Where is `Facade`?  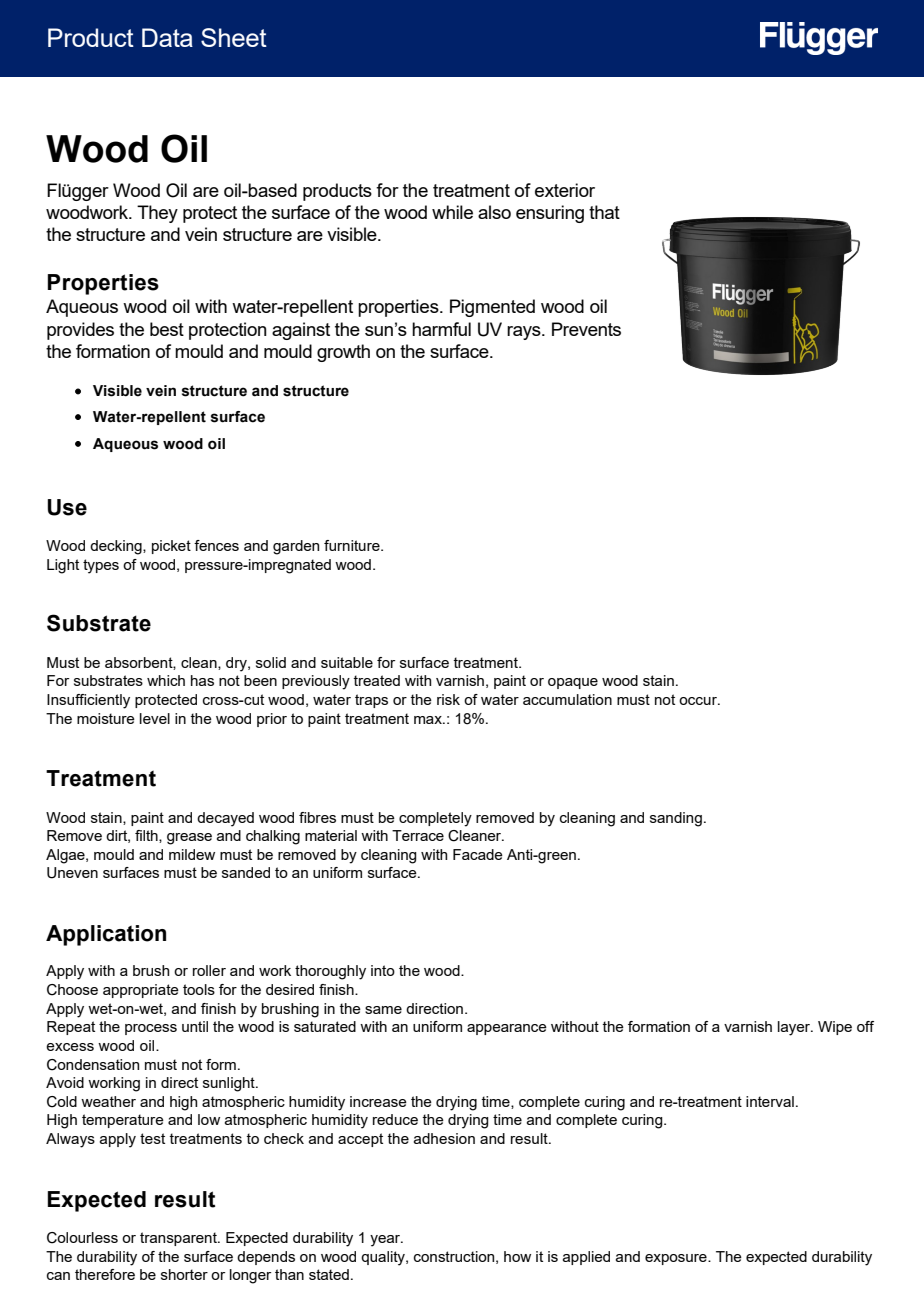
Facade is located at coordinates (478, 854).
